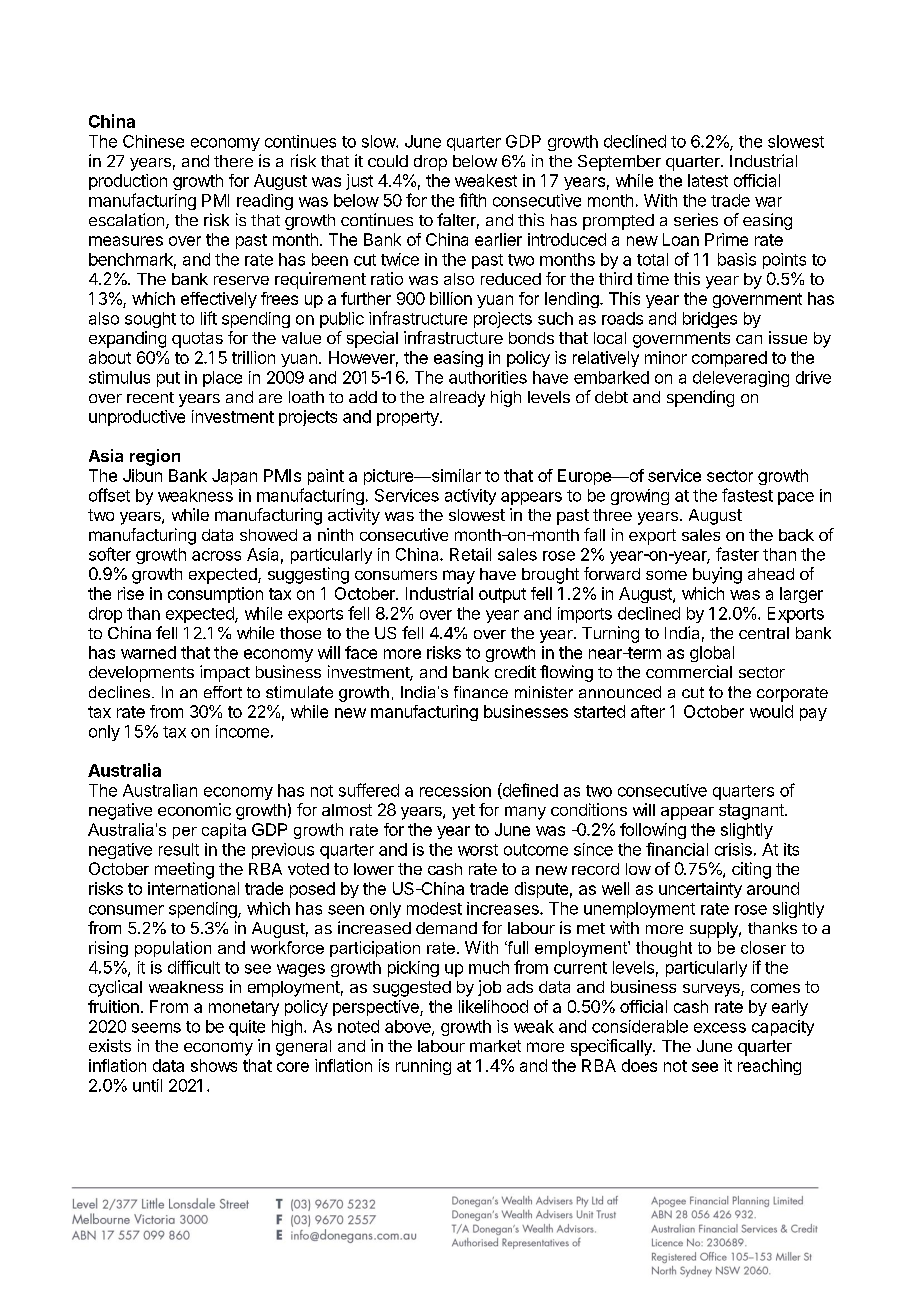  I want to click on fifth, so click(472, 200).
